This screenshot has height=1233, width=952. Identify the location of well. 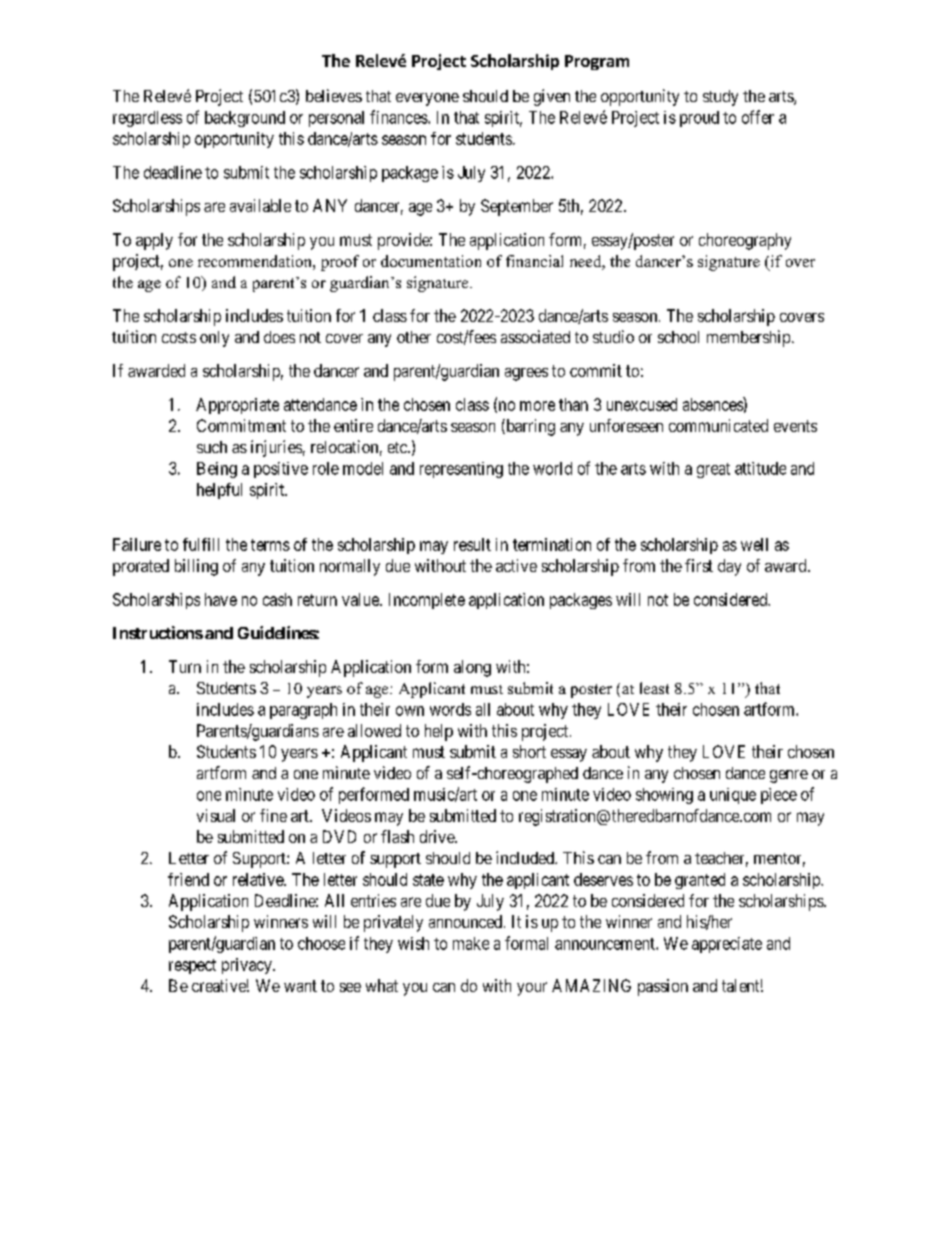
(754, 544).
